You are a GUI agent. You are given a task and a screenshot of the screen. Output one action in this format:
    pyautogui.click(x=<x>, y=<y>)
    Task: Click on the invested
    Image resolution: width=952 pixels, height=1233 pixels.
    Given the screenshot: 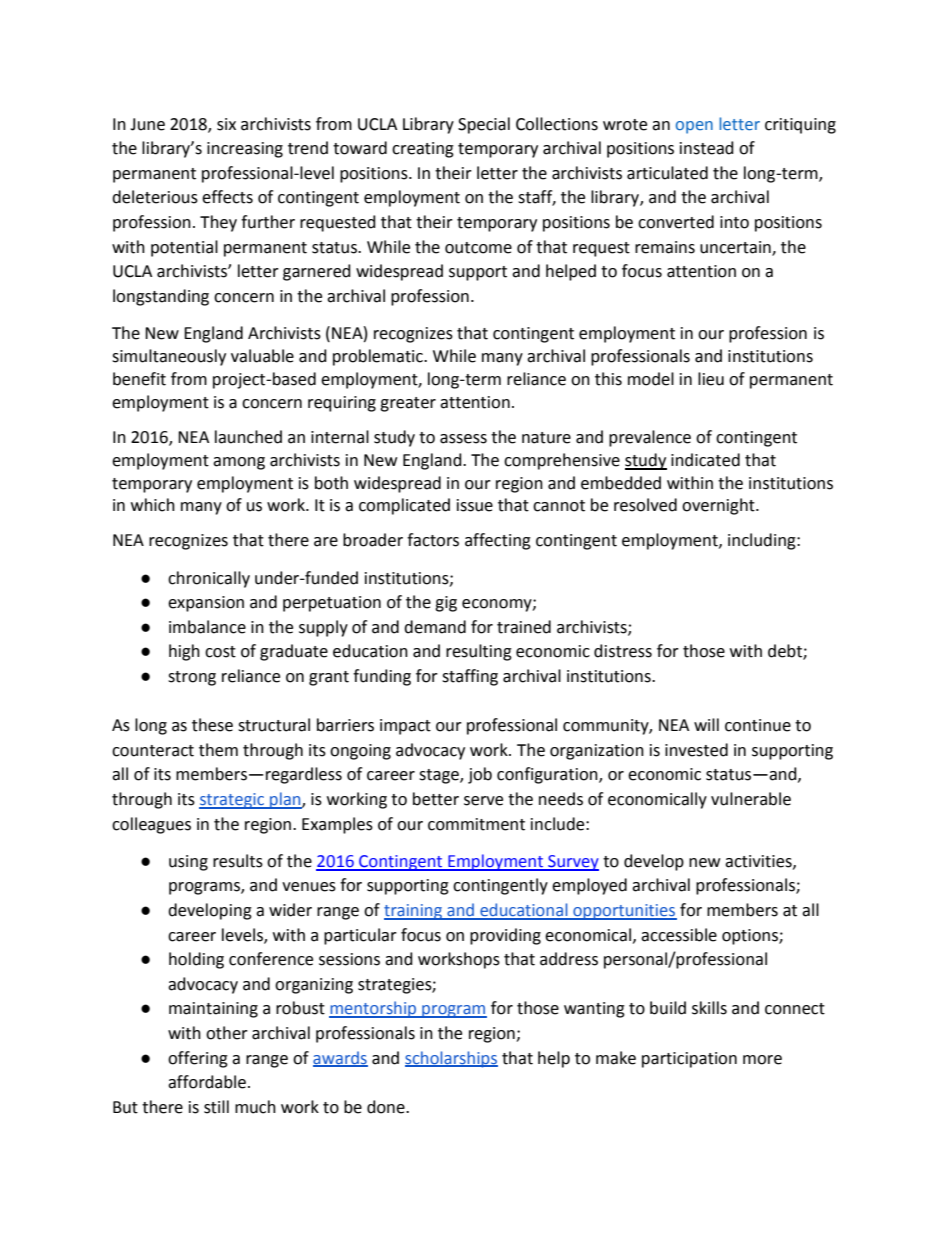 What is the action you would take?
    pyautogui.click(x=696, y=750)
